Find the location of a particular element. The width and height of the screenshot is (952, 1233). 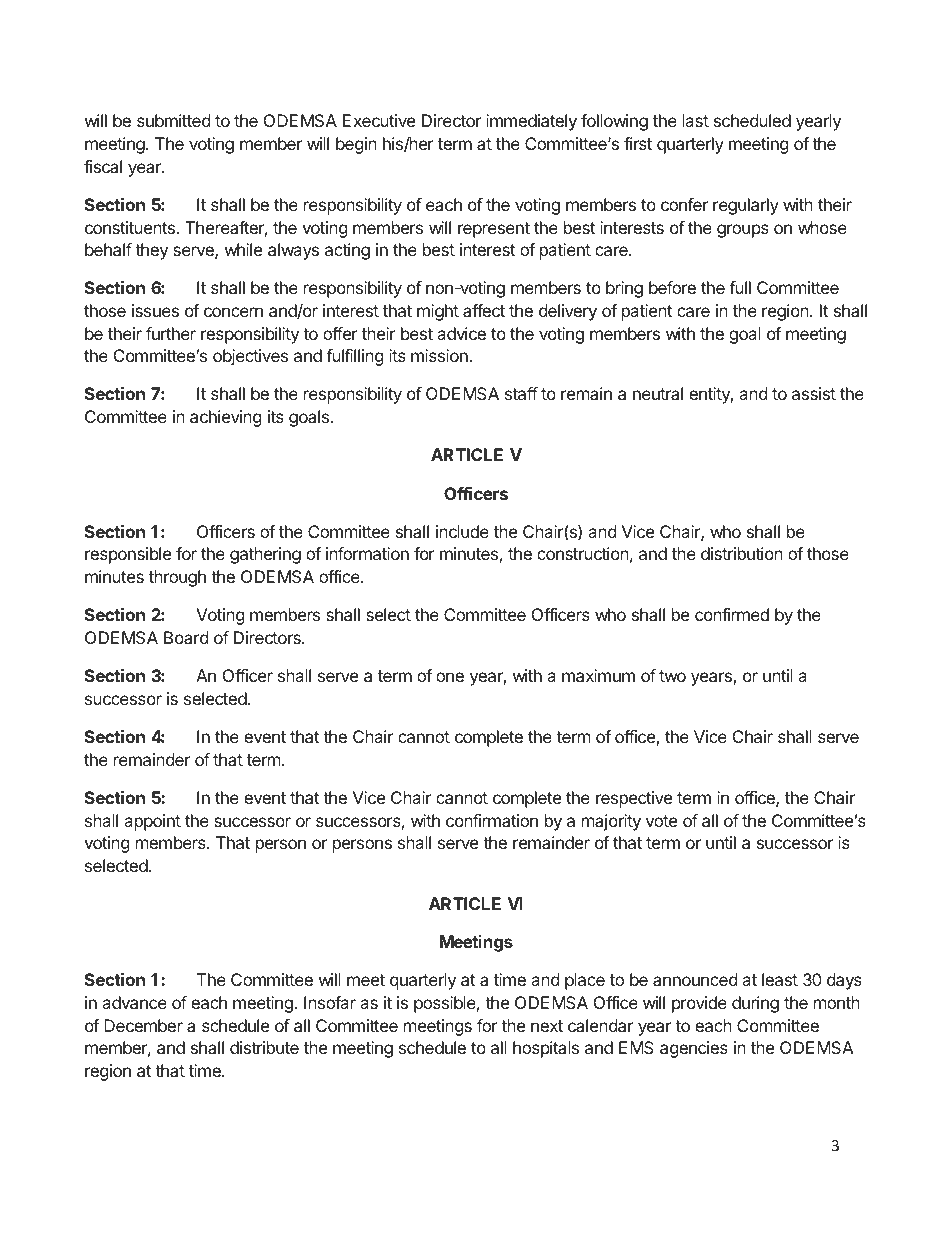

assist is located at coordinates (814, 393).
